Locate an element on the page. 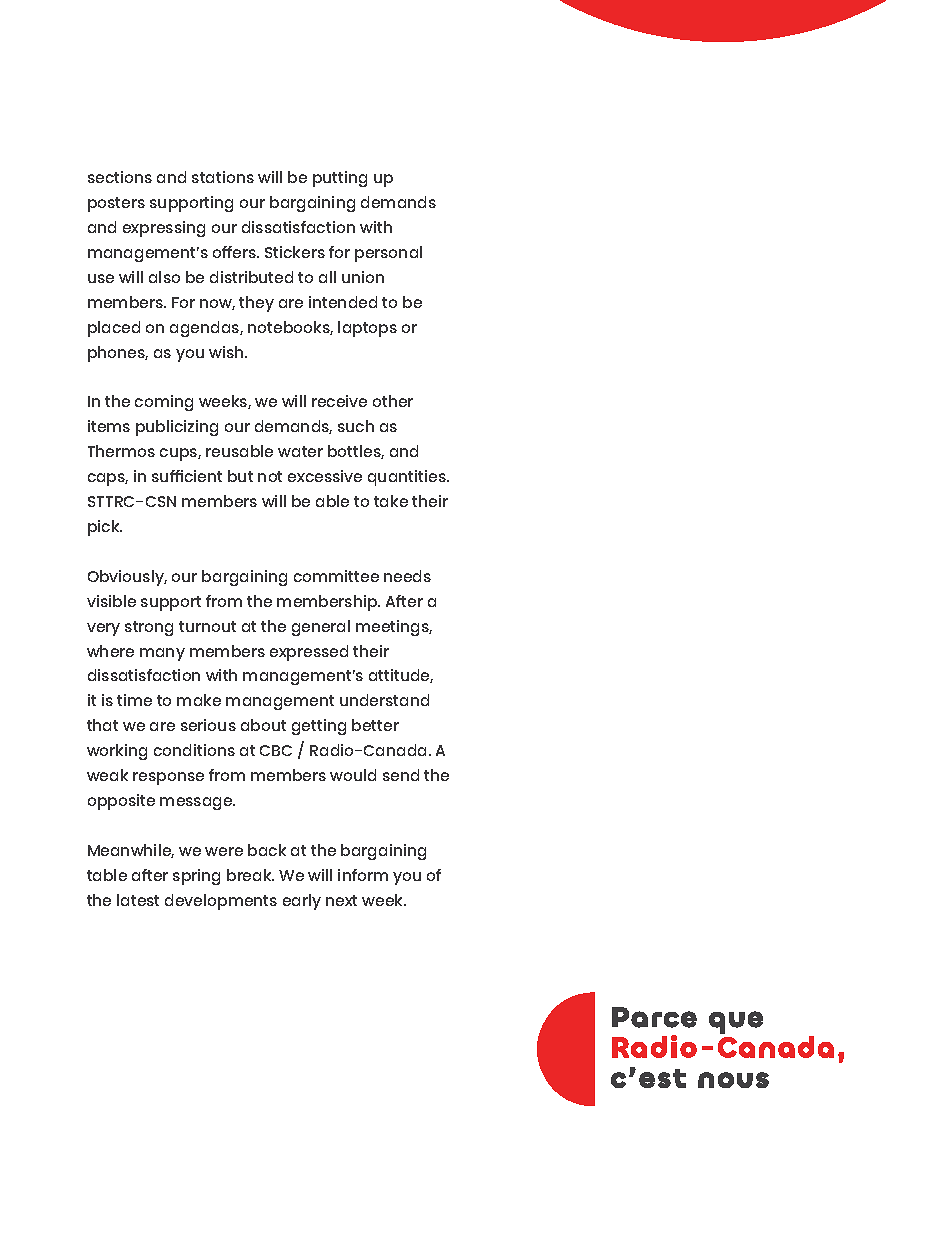 The width and height of the page is (952, 1233). putting is located at coordinates (340, 179).
